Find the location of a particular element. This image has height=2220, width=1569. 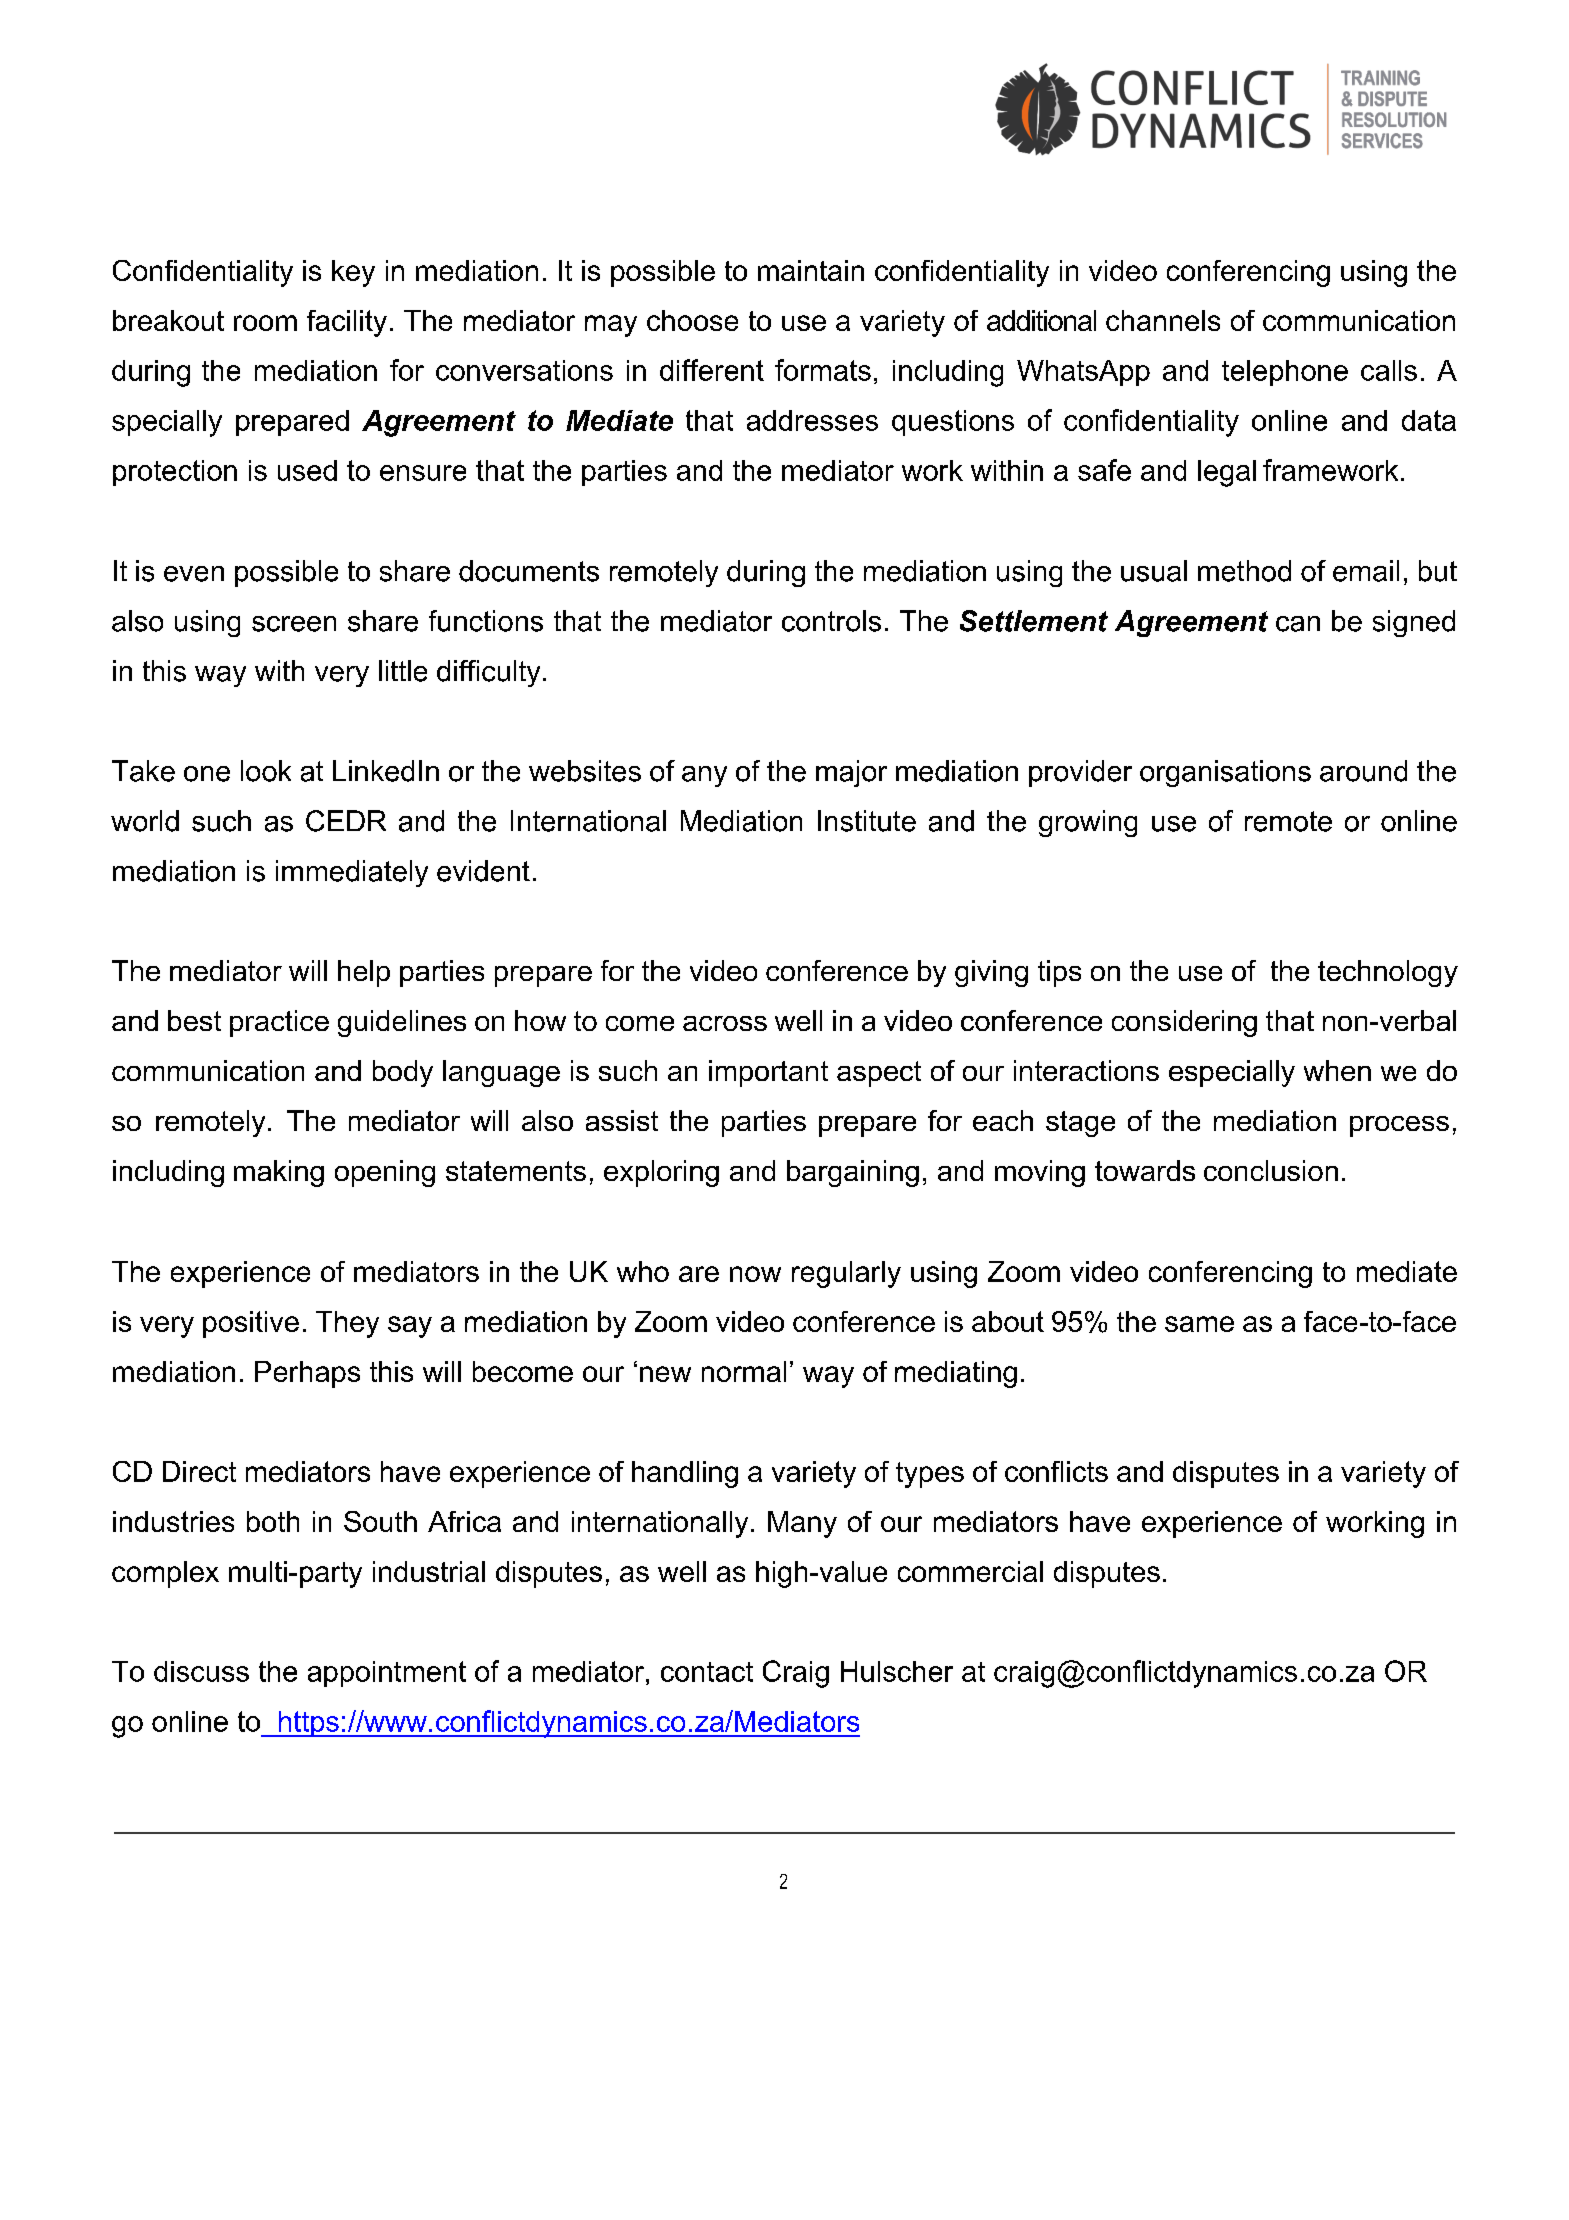

bargaining is located at coordinates (853, 1173).
